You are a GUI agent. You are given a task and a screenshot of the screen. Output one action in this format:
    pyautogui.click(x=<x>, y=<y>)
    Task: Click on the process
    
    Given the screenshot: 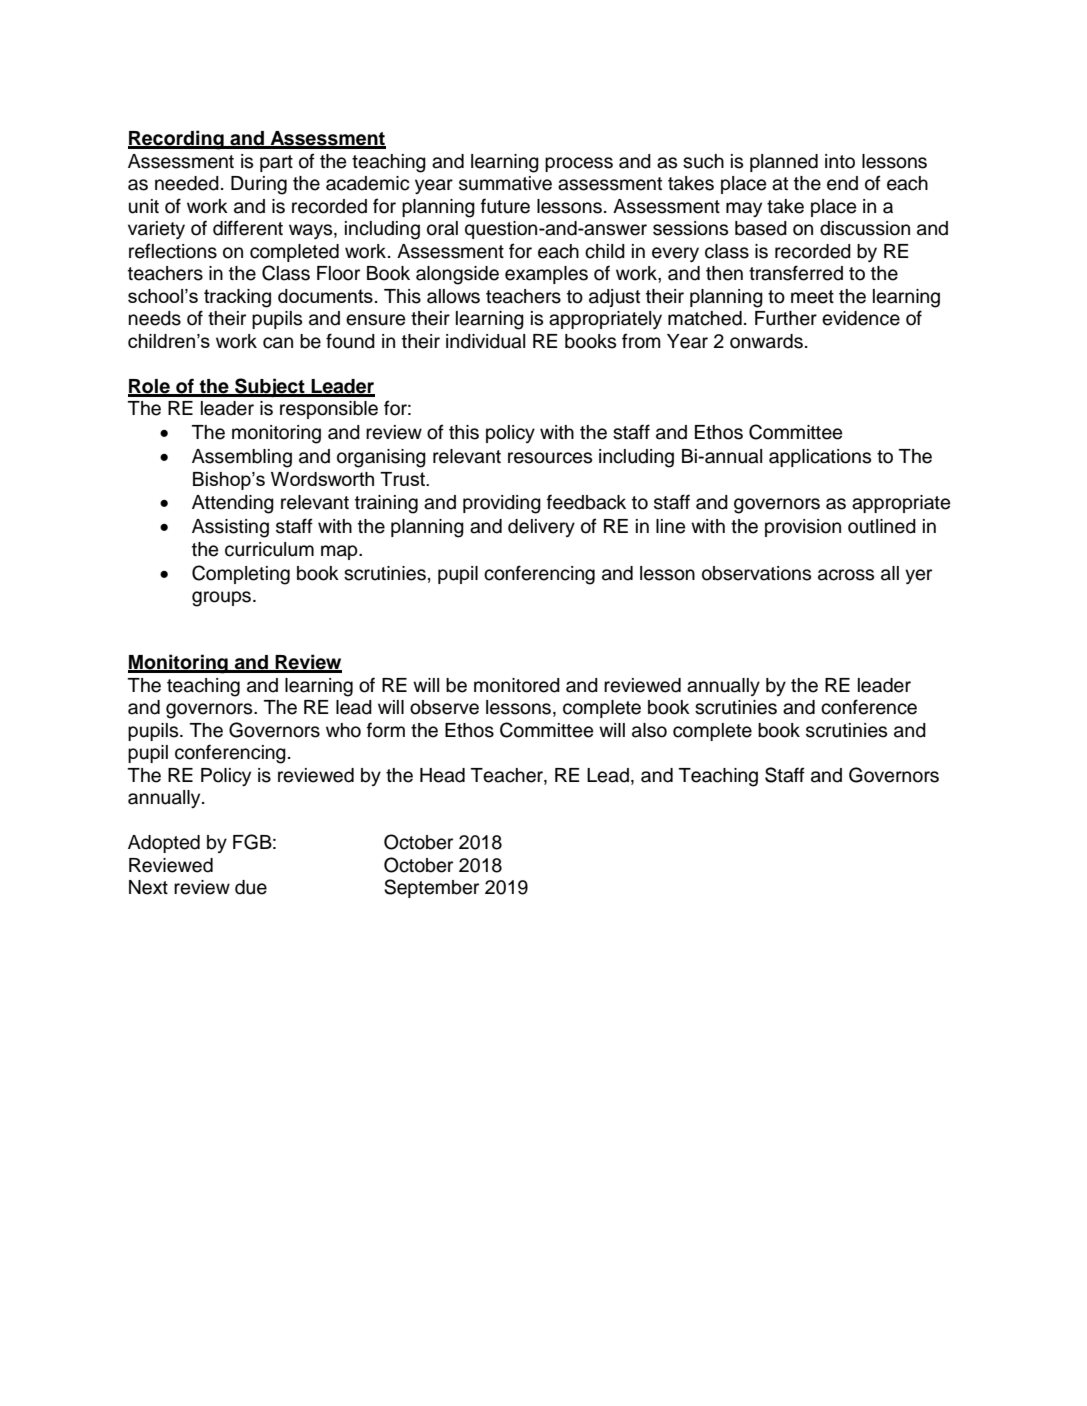 What is the action you would take?
    pyautogui.click(x=579, y=164)
